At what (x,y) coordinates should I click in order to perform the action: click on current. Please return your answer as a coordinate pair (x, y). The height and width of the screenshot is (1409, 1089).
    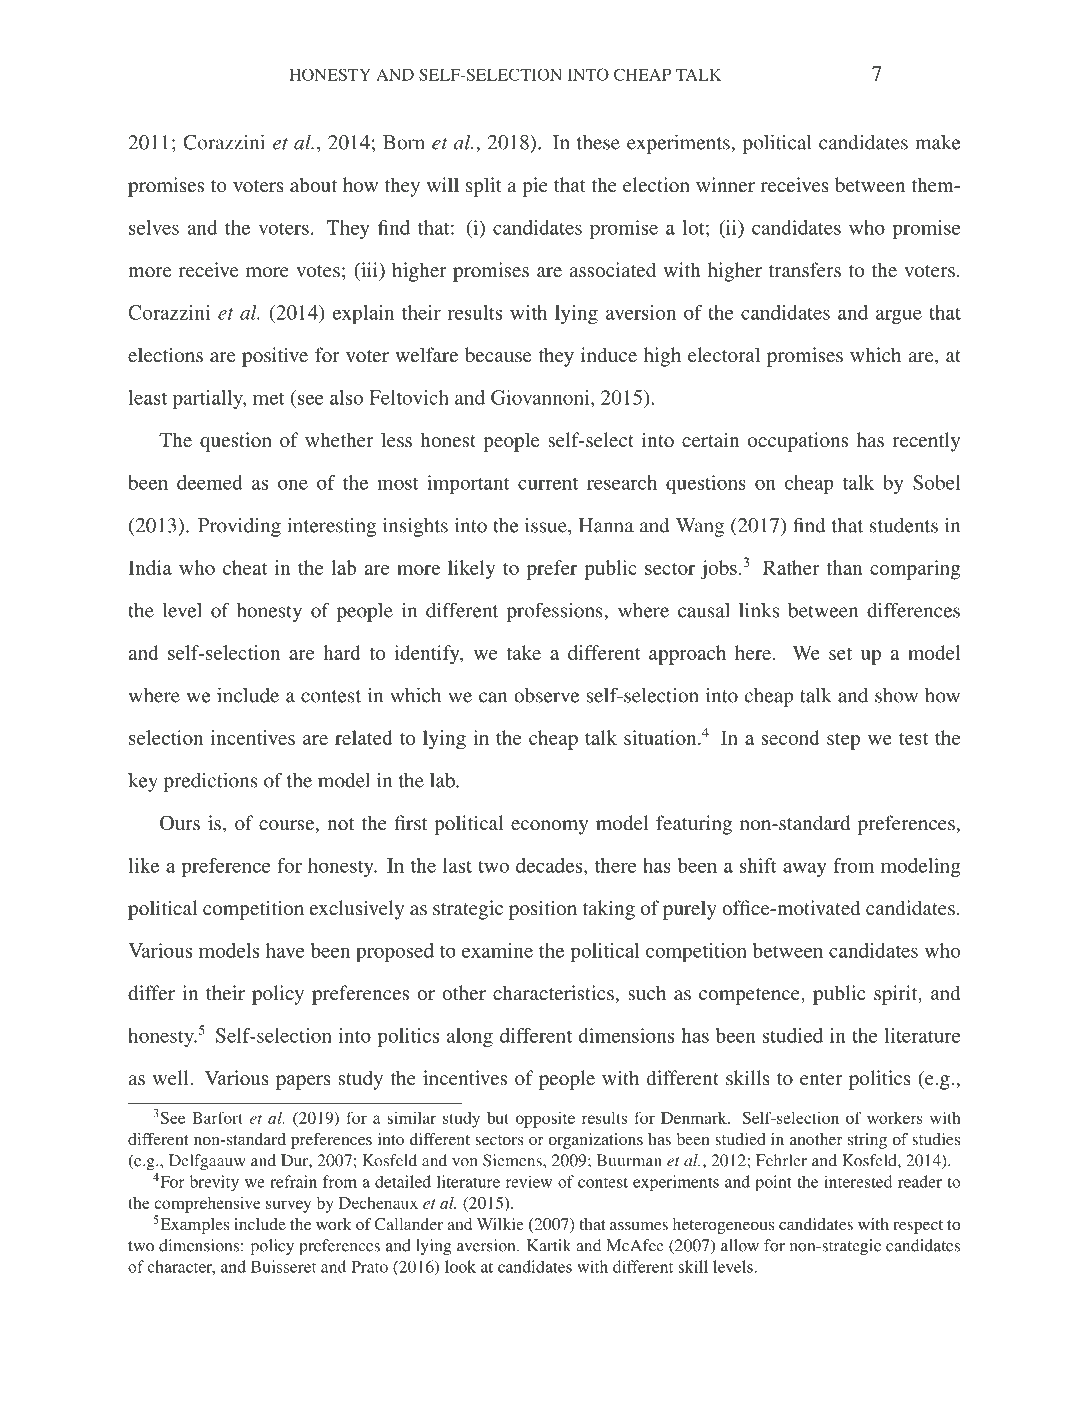
    Looking at the image, I should click on (548, 483).
